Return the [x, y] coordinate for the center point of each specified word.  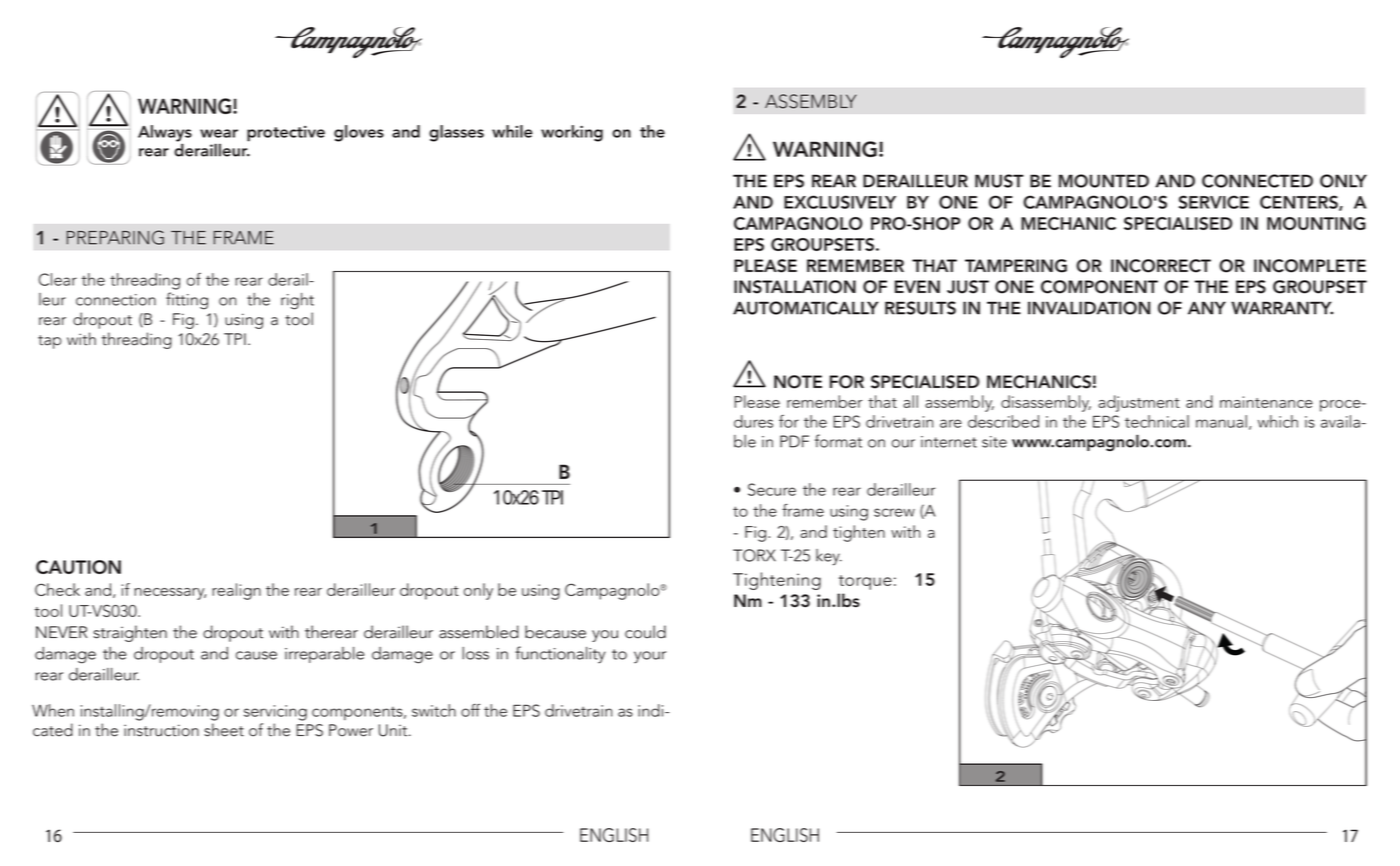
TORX [754, 555]
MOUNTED [1104, 181]
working [572, 133]
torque [865, 582]
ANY [1207, 308]
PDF [794, 441]
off [470, 710]
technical [1157, 421]
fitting [187, 301]
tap [50, 342]
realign [236, 591]
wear [219, 133]
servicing [275, 713]
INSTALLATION [795, 287]
